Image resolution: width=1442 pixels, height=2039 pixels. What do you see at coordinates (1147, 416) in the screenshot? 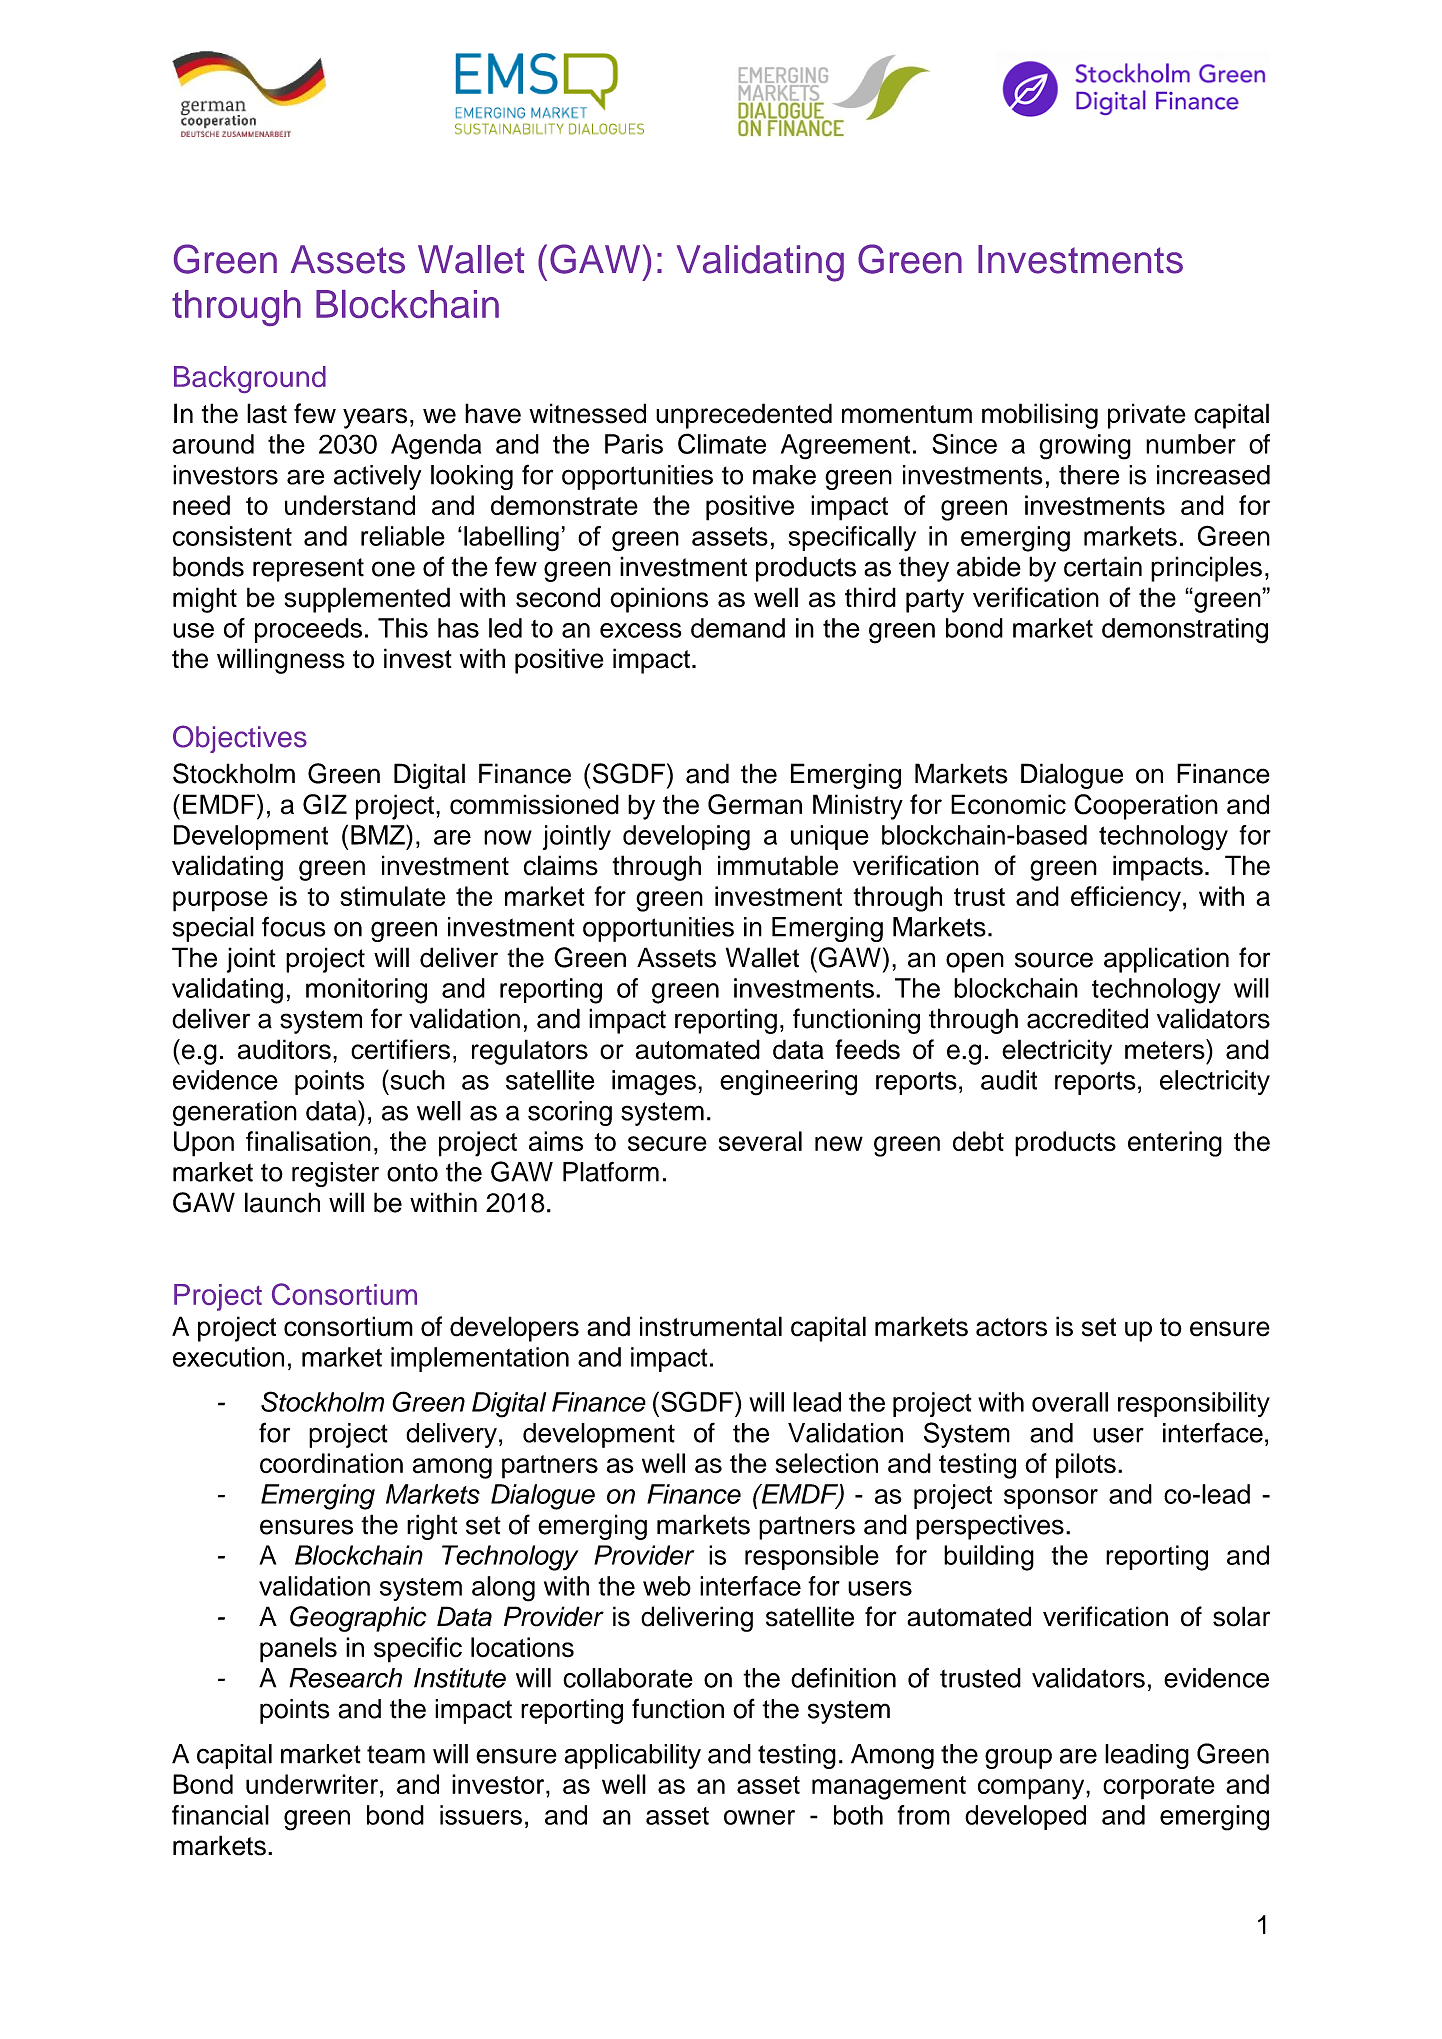
I see `private` at bounding box center [1147, 416].
